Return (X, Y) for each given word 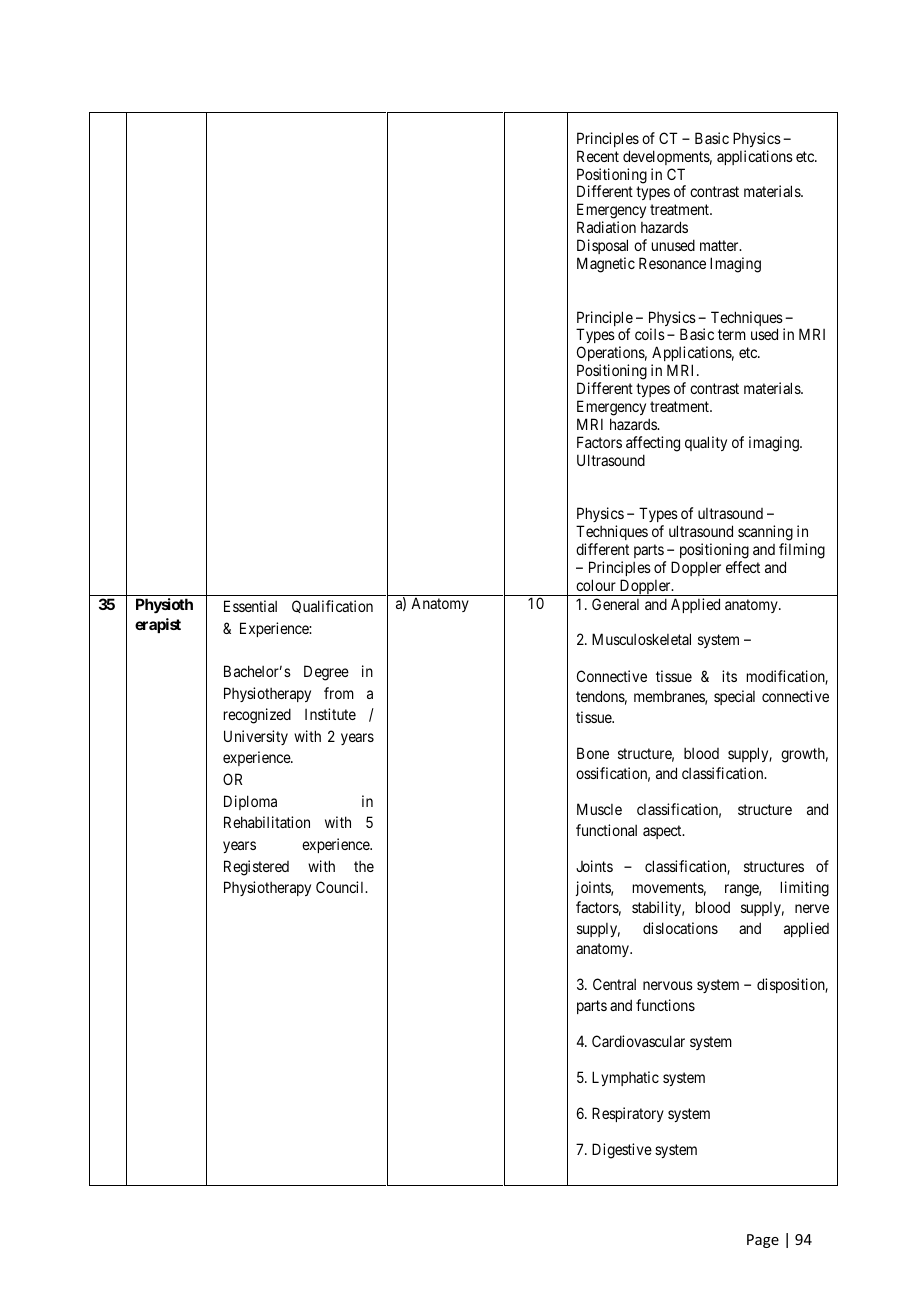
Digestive (622, 1151)
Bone (593, 753)
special (734, 697)
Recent (598, 156)
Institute (330, 714)
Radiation (606, 227)
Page (763, 1241)
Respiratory (628, 1114)
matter (720, 245)
